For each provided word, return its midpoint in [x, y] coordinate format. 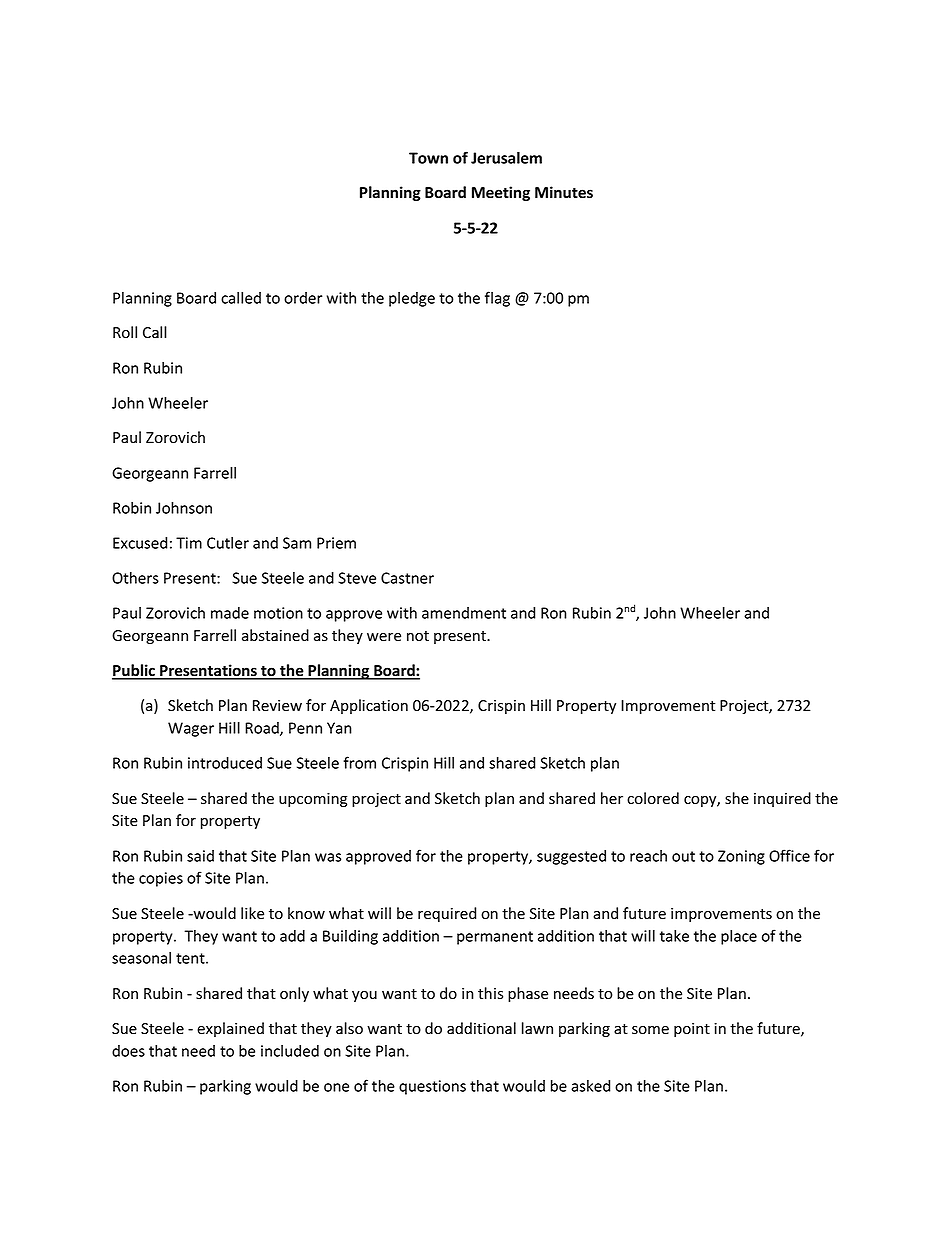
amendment [464, 613]
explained [230, 1029]
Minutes [564, 192]
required [447, 914]
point [692, 1030]
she [737, 798]
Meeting [501, 193]
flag [497, 299]
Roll [125, 332]
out [683, 856]
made [230, 613]
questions [432, 1087]
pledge [412, 299]
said [200, 856]
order [303, 298]
